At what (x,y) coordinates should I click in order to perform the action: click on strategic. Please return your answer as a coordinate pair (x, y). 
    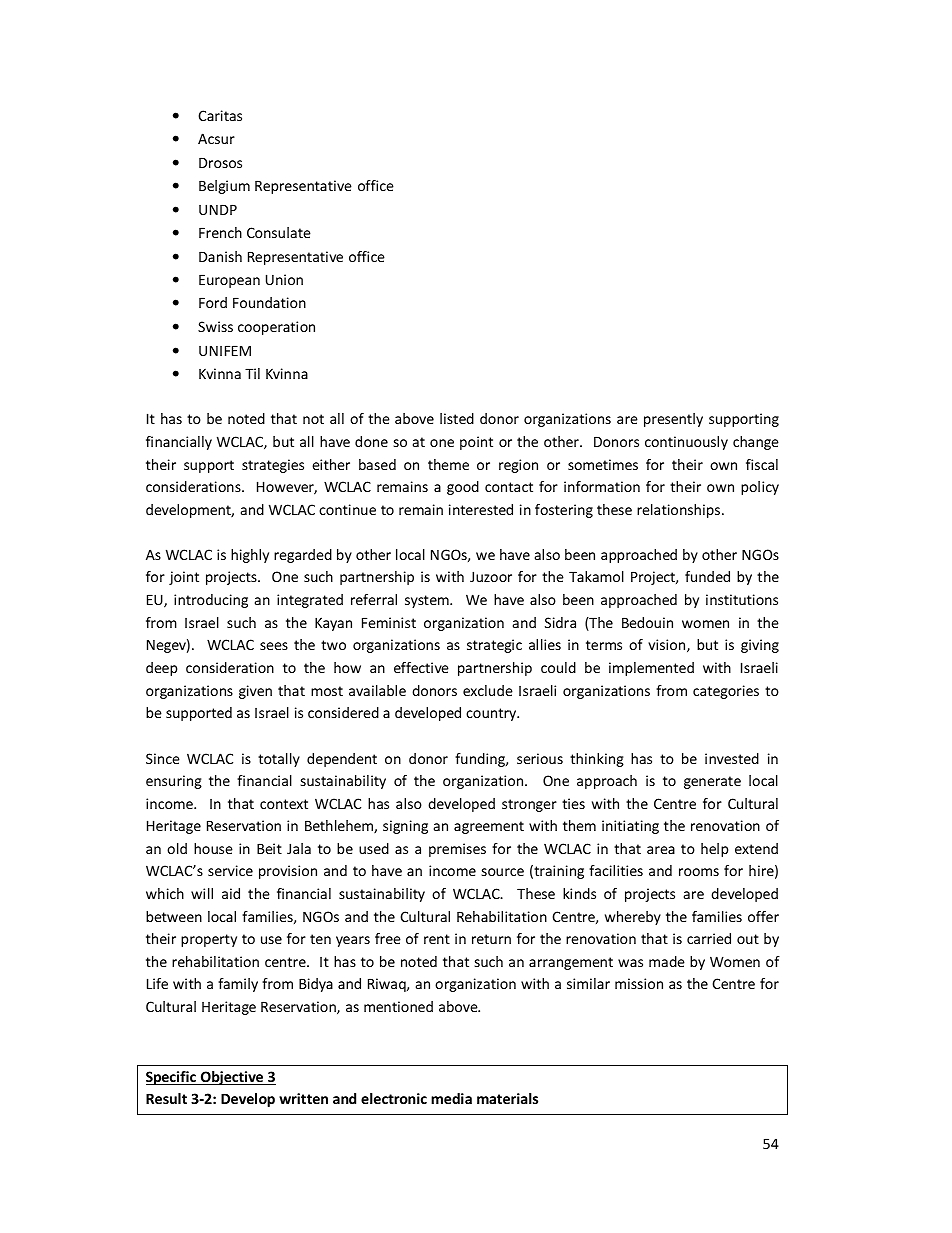
    Looking at the image, I should click on (494, 646).
